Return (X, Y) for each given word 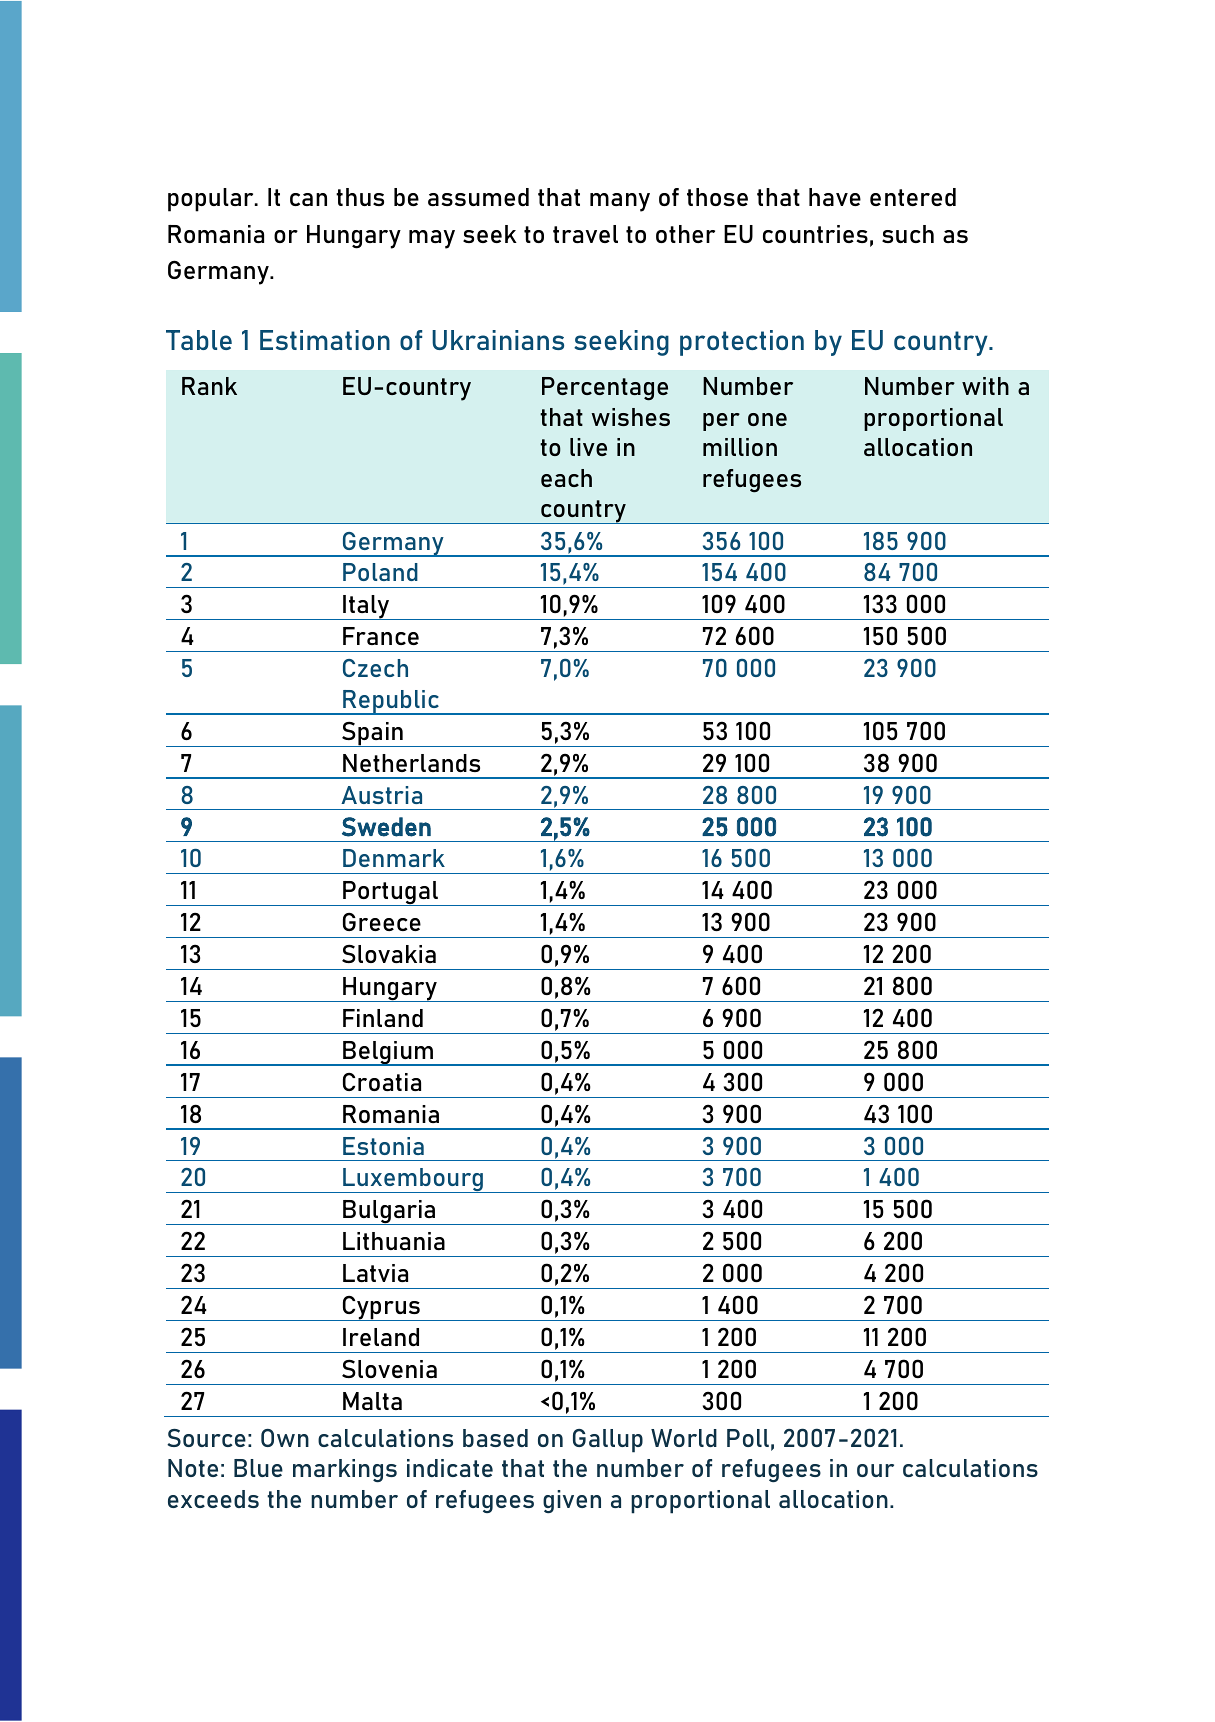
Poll (748, 1438)
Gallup (608, 1441)
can (308, 199)
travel (585, 234)
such (908, 234)
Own (285, 1438)
